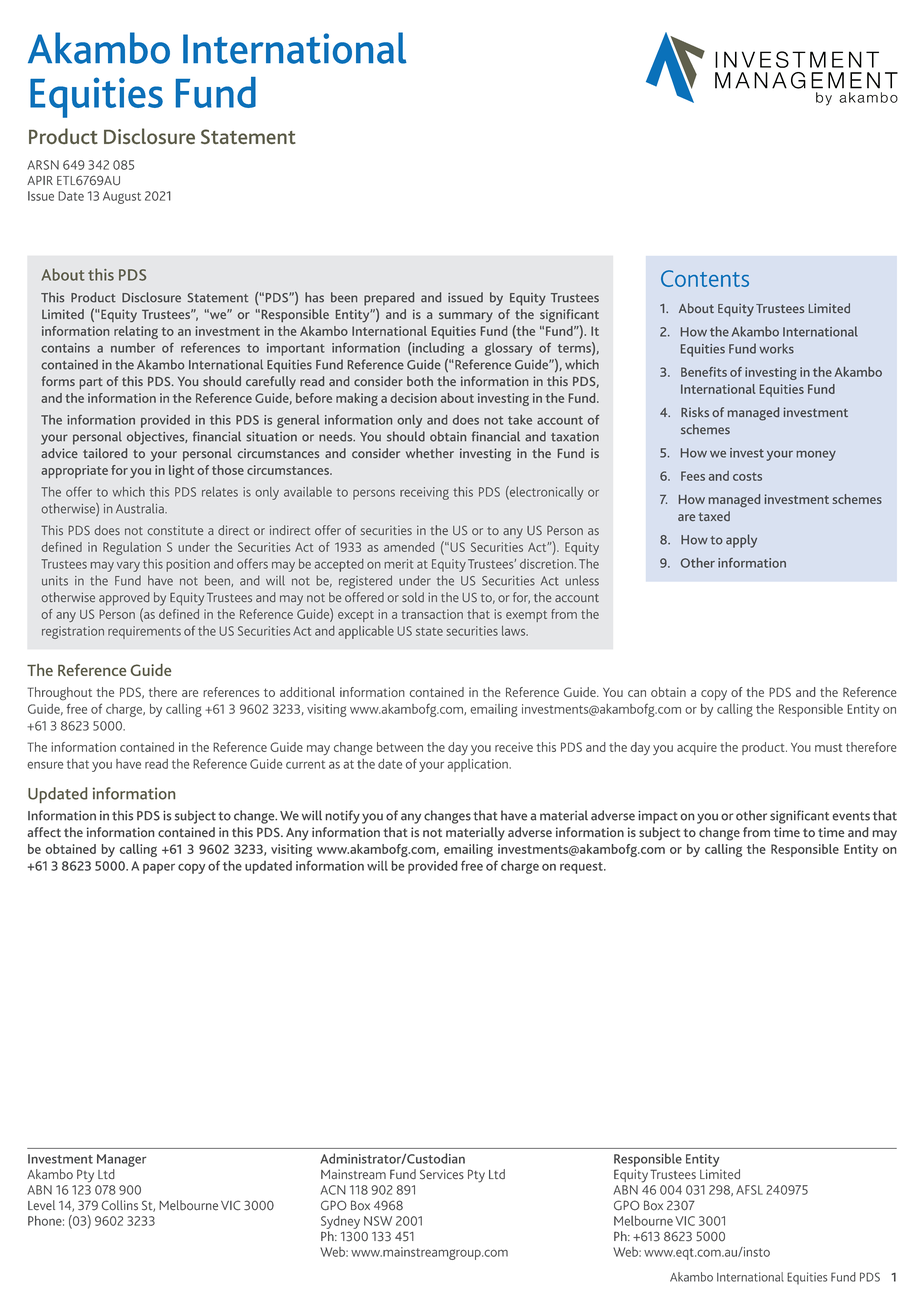  What do you see at coordinates (697, 748) in the screenshot?
I see `acquire` at bounding box center [697, 748].
